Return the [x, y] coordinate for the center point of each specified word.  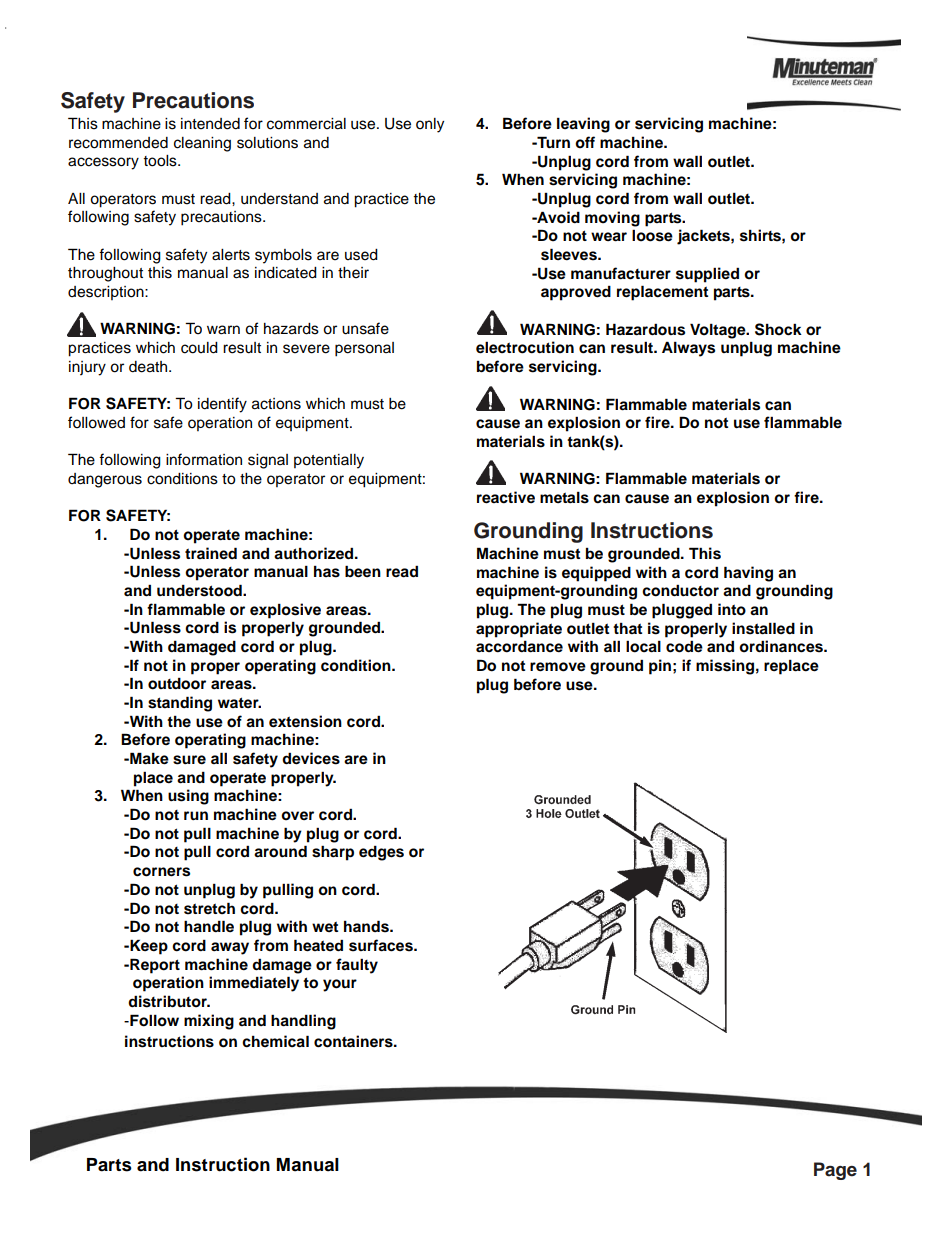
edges [381, 853]
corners [161, 872]
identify [222, 405]
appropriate [519, 630]
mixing [209, 1022]
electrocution [525, 347]
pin [660, 667]
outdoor [177, 683]
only [430, 125]
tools [161, 161]
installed [763, 628]
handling [303, 1022]
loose [652, 235]
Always [688, 349]
